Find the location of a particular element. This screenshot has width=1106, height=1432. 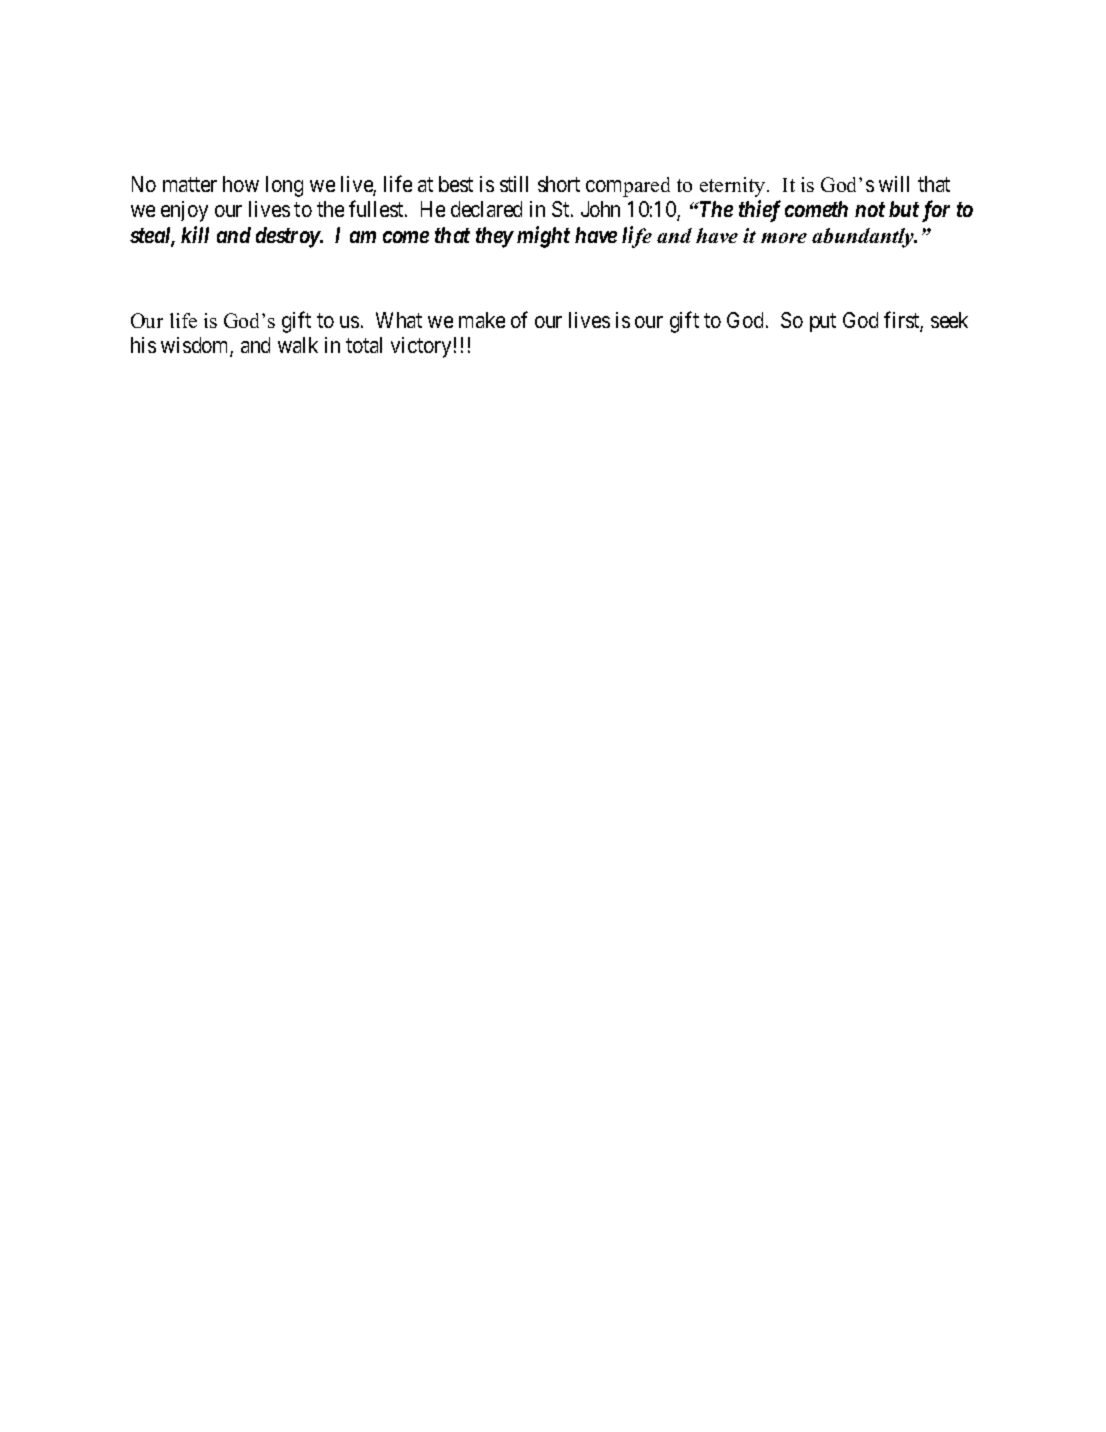

victory is located at coordinates (421, 347).
